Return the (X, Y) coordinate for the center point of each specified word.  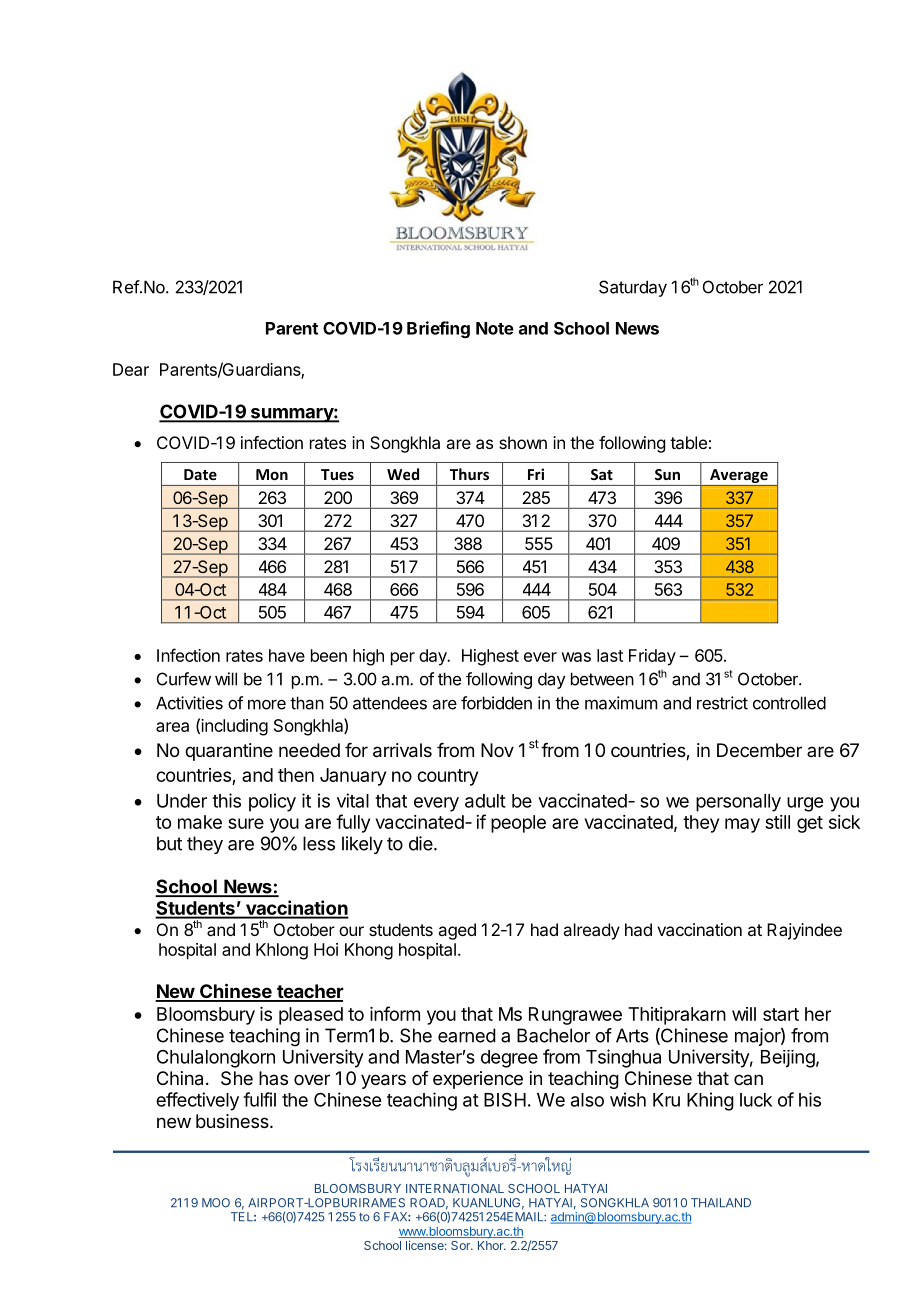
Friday (652, 657)
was (576, 657)
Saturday (633, 288)
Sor (461, 1245)
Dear (131, 369)
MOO (216, 1203)
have (287, 655)
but (169, 843)
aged (457, 931)
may (742, 825)
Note (495, 328)
